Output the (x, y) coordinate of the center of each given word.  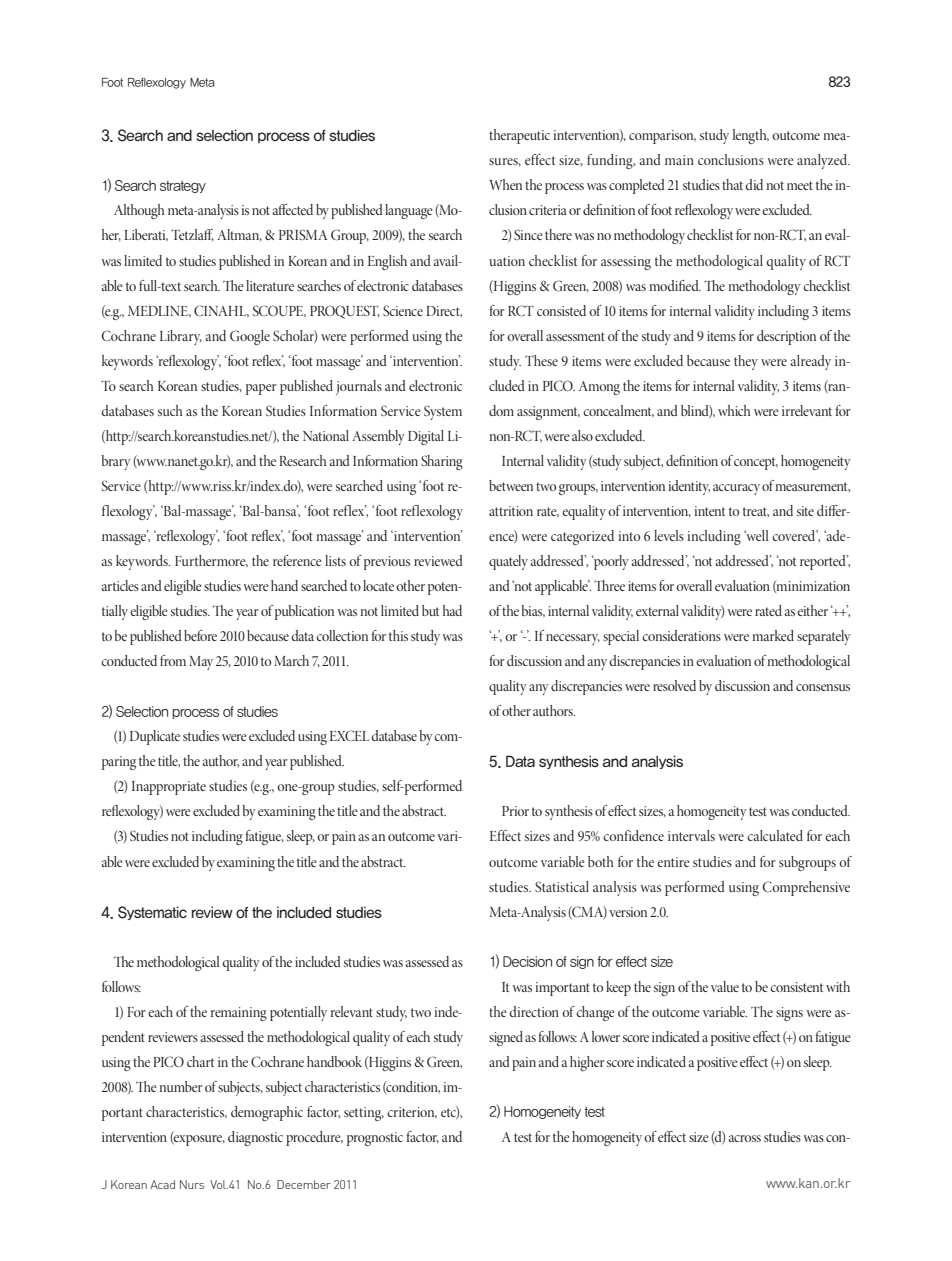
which (734, 410)
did (754, 184)
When (505, 184)
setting (364, 1114)
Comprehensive (806, 888)
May (201, 663)
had (452, 610)
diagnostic (255, 1138)
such (170, 410)
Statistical (562, 886)
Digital (426, 437)
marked (773, 635)
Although (139, 211)
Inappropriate (169, 788)
